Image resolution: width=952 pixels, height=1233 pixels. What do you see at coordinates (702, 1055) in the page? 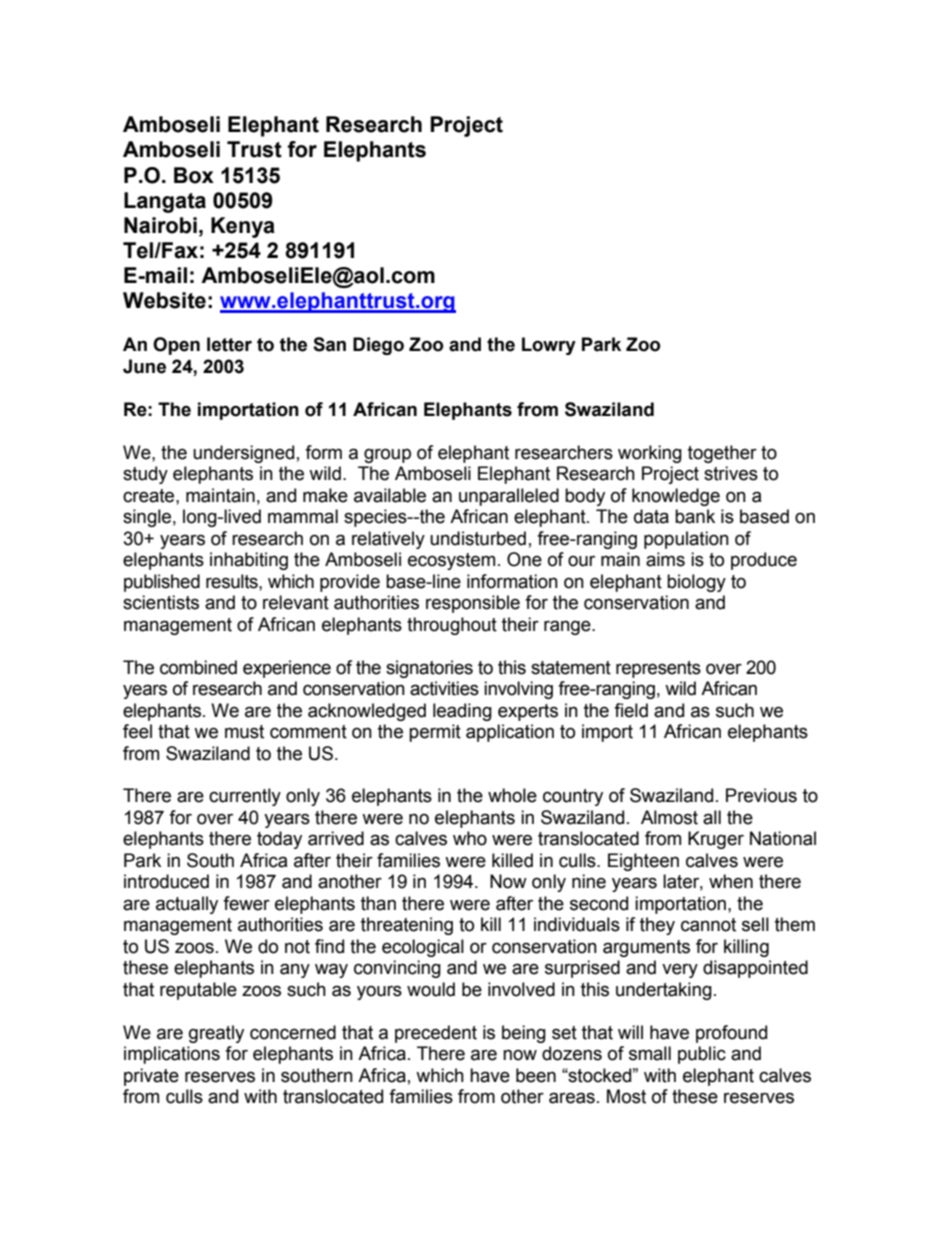
I see `public` at bounding box center [702, 1055].
